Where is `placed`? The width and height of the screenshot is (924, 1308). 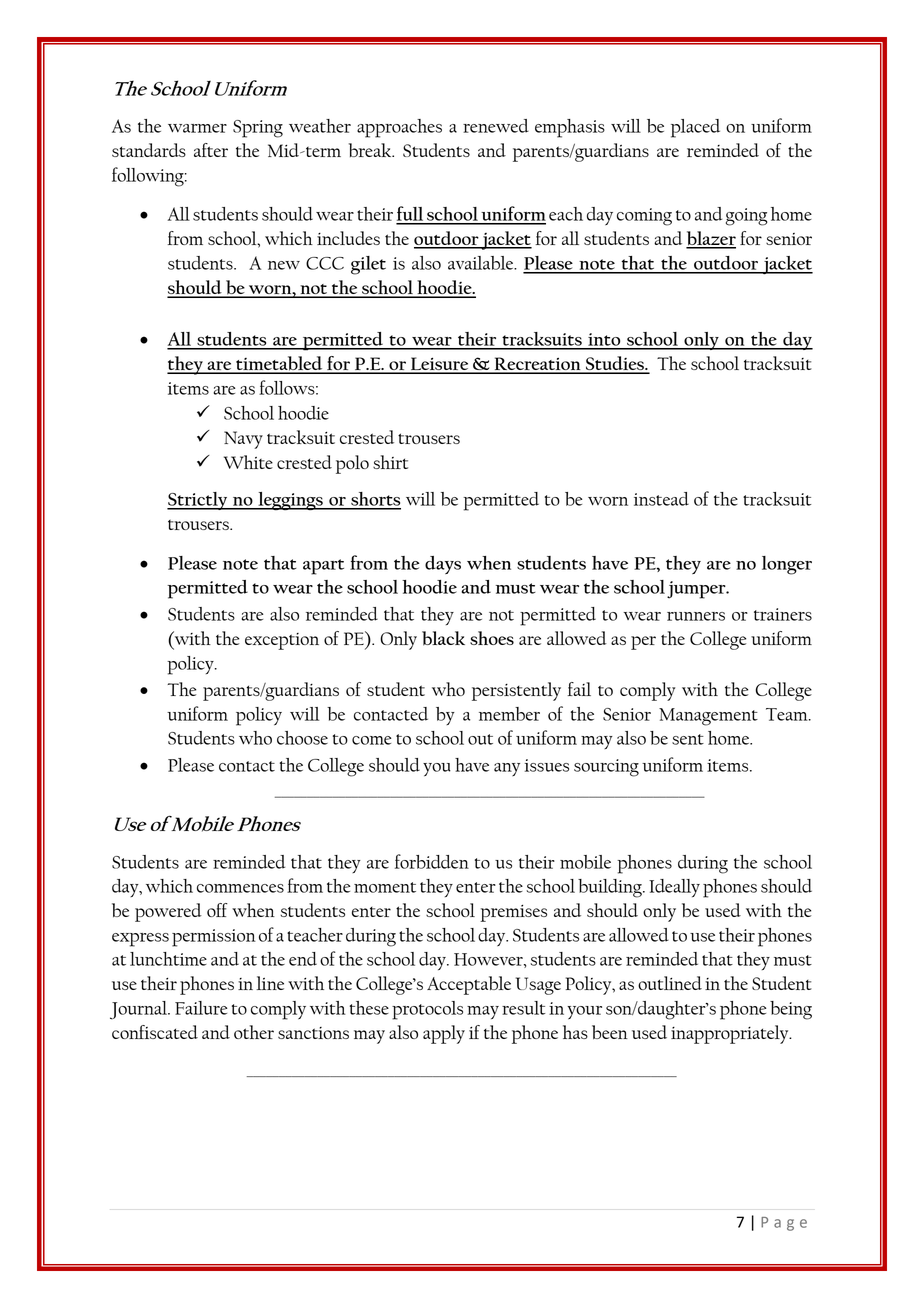 placed is located at coordinates (695, 128).
